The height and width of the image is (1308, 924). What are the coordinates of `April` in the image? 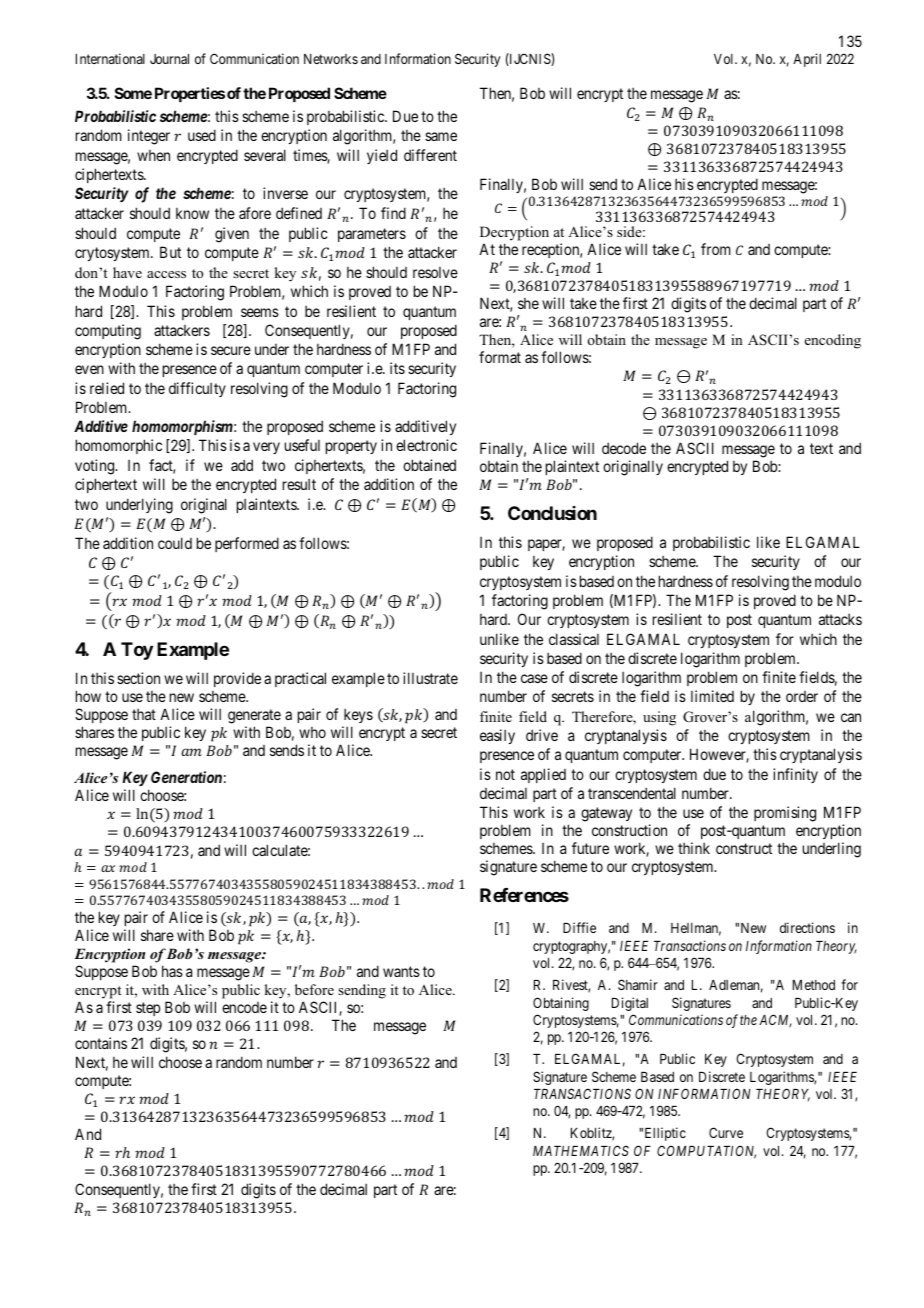 It's located at (807, 60).
